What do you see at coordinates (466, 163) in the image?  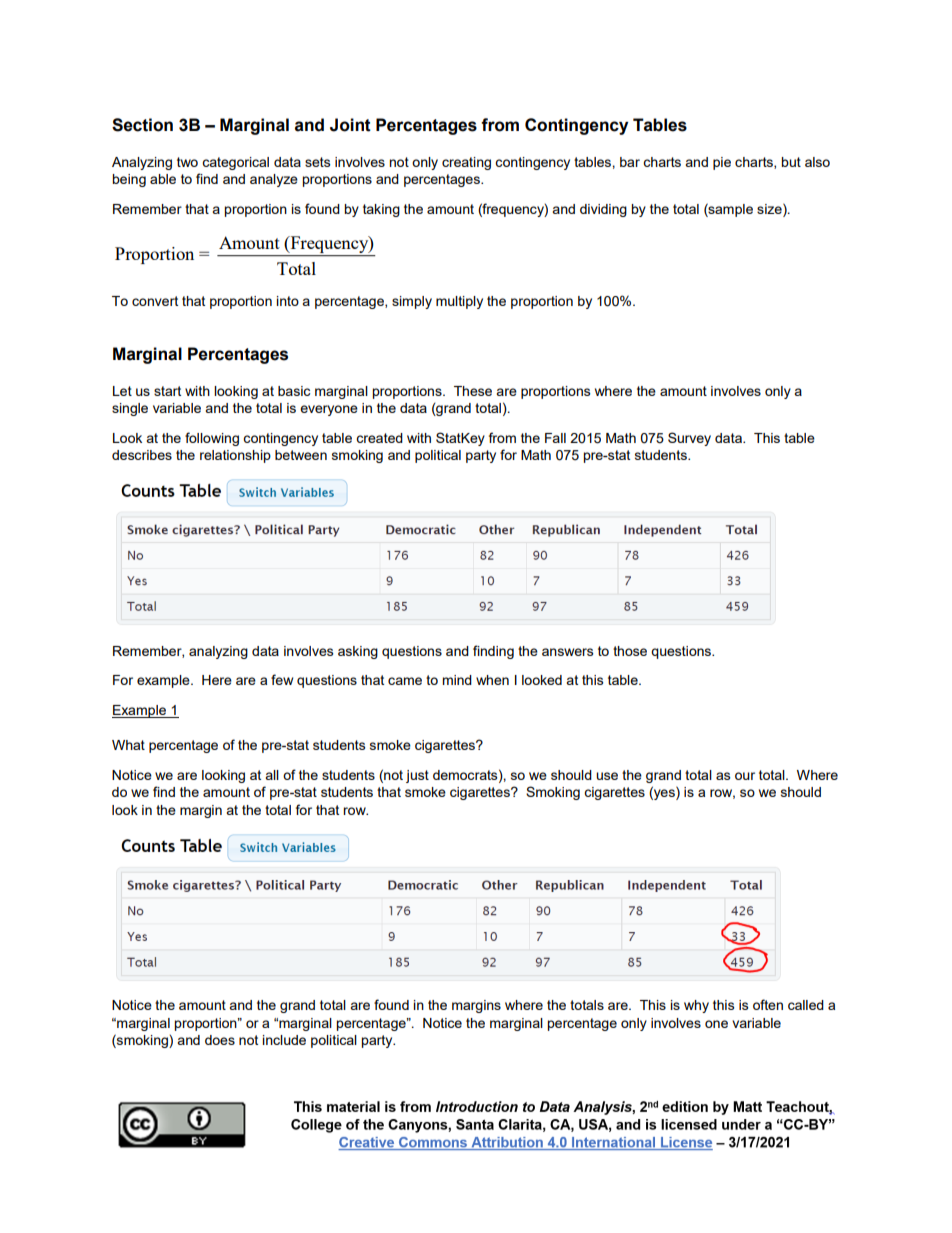 I see `creating` at bounding box center [466, 163].
